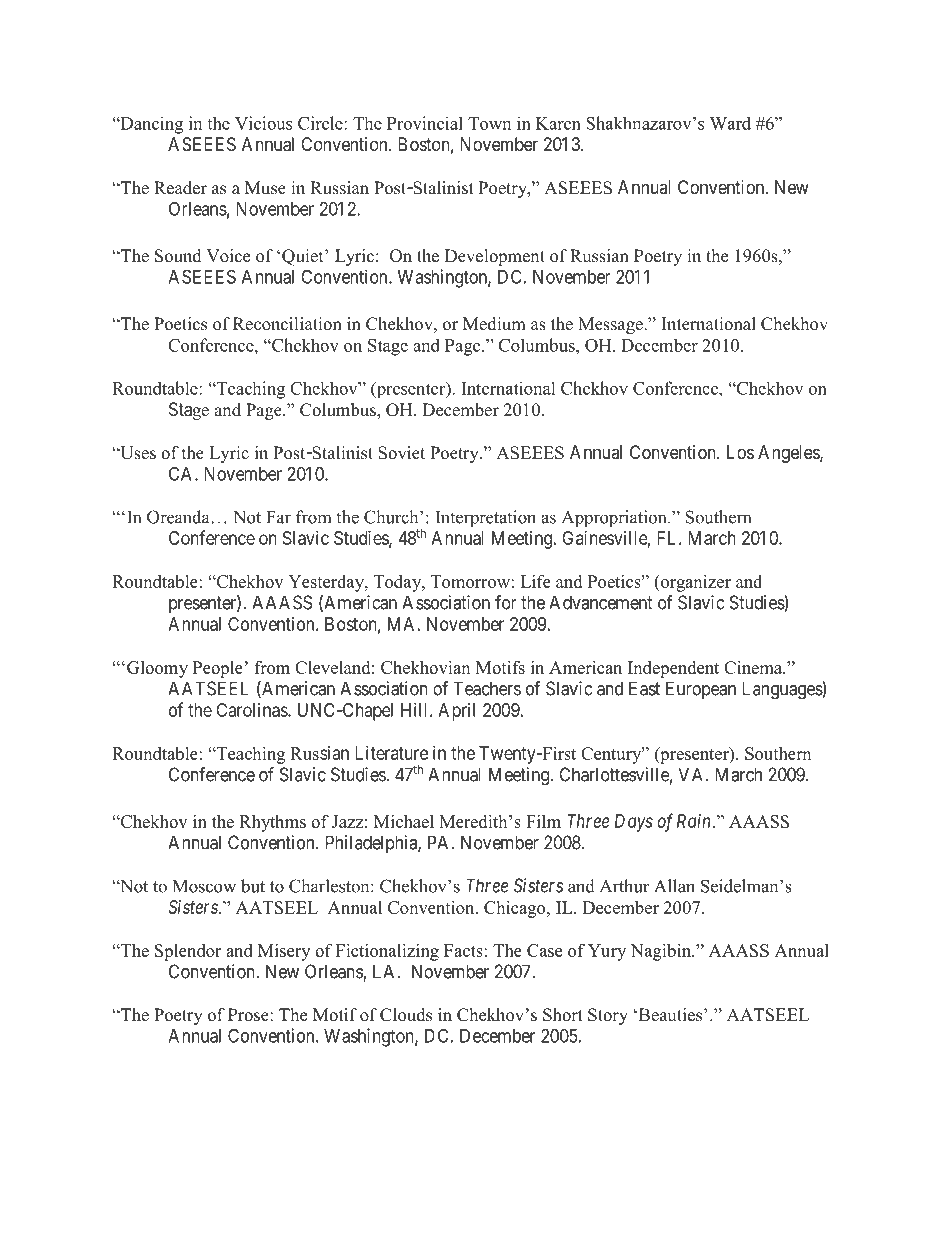  I want to click on organizer, so click(694, 583).
